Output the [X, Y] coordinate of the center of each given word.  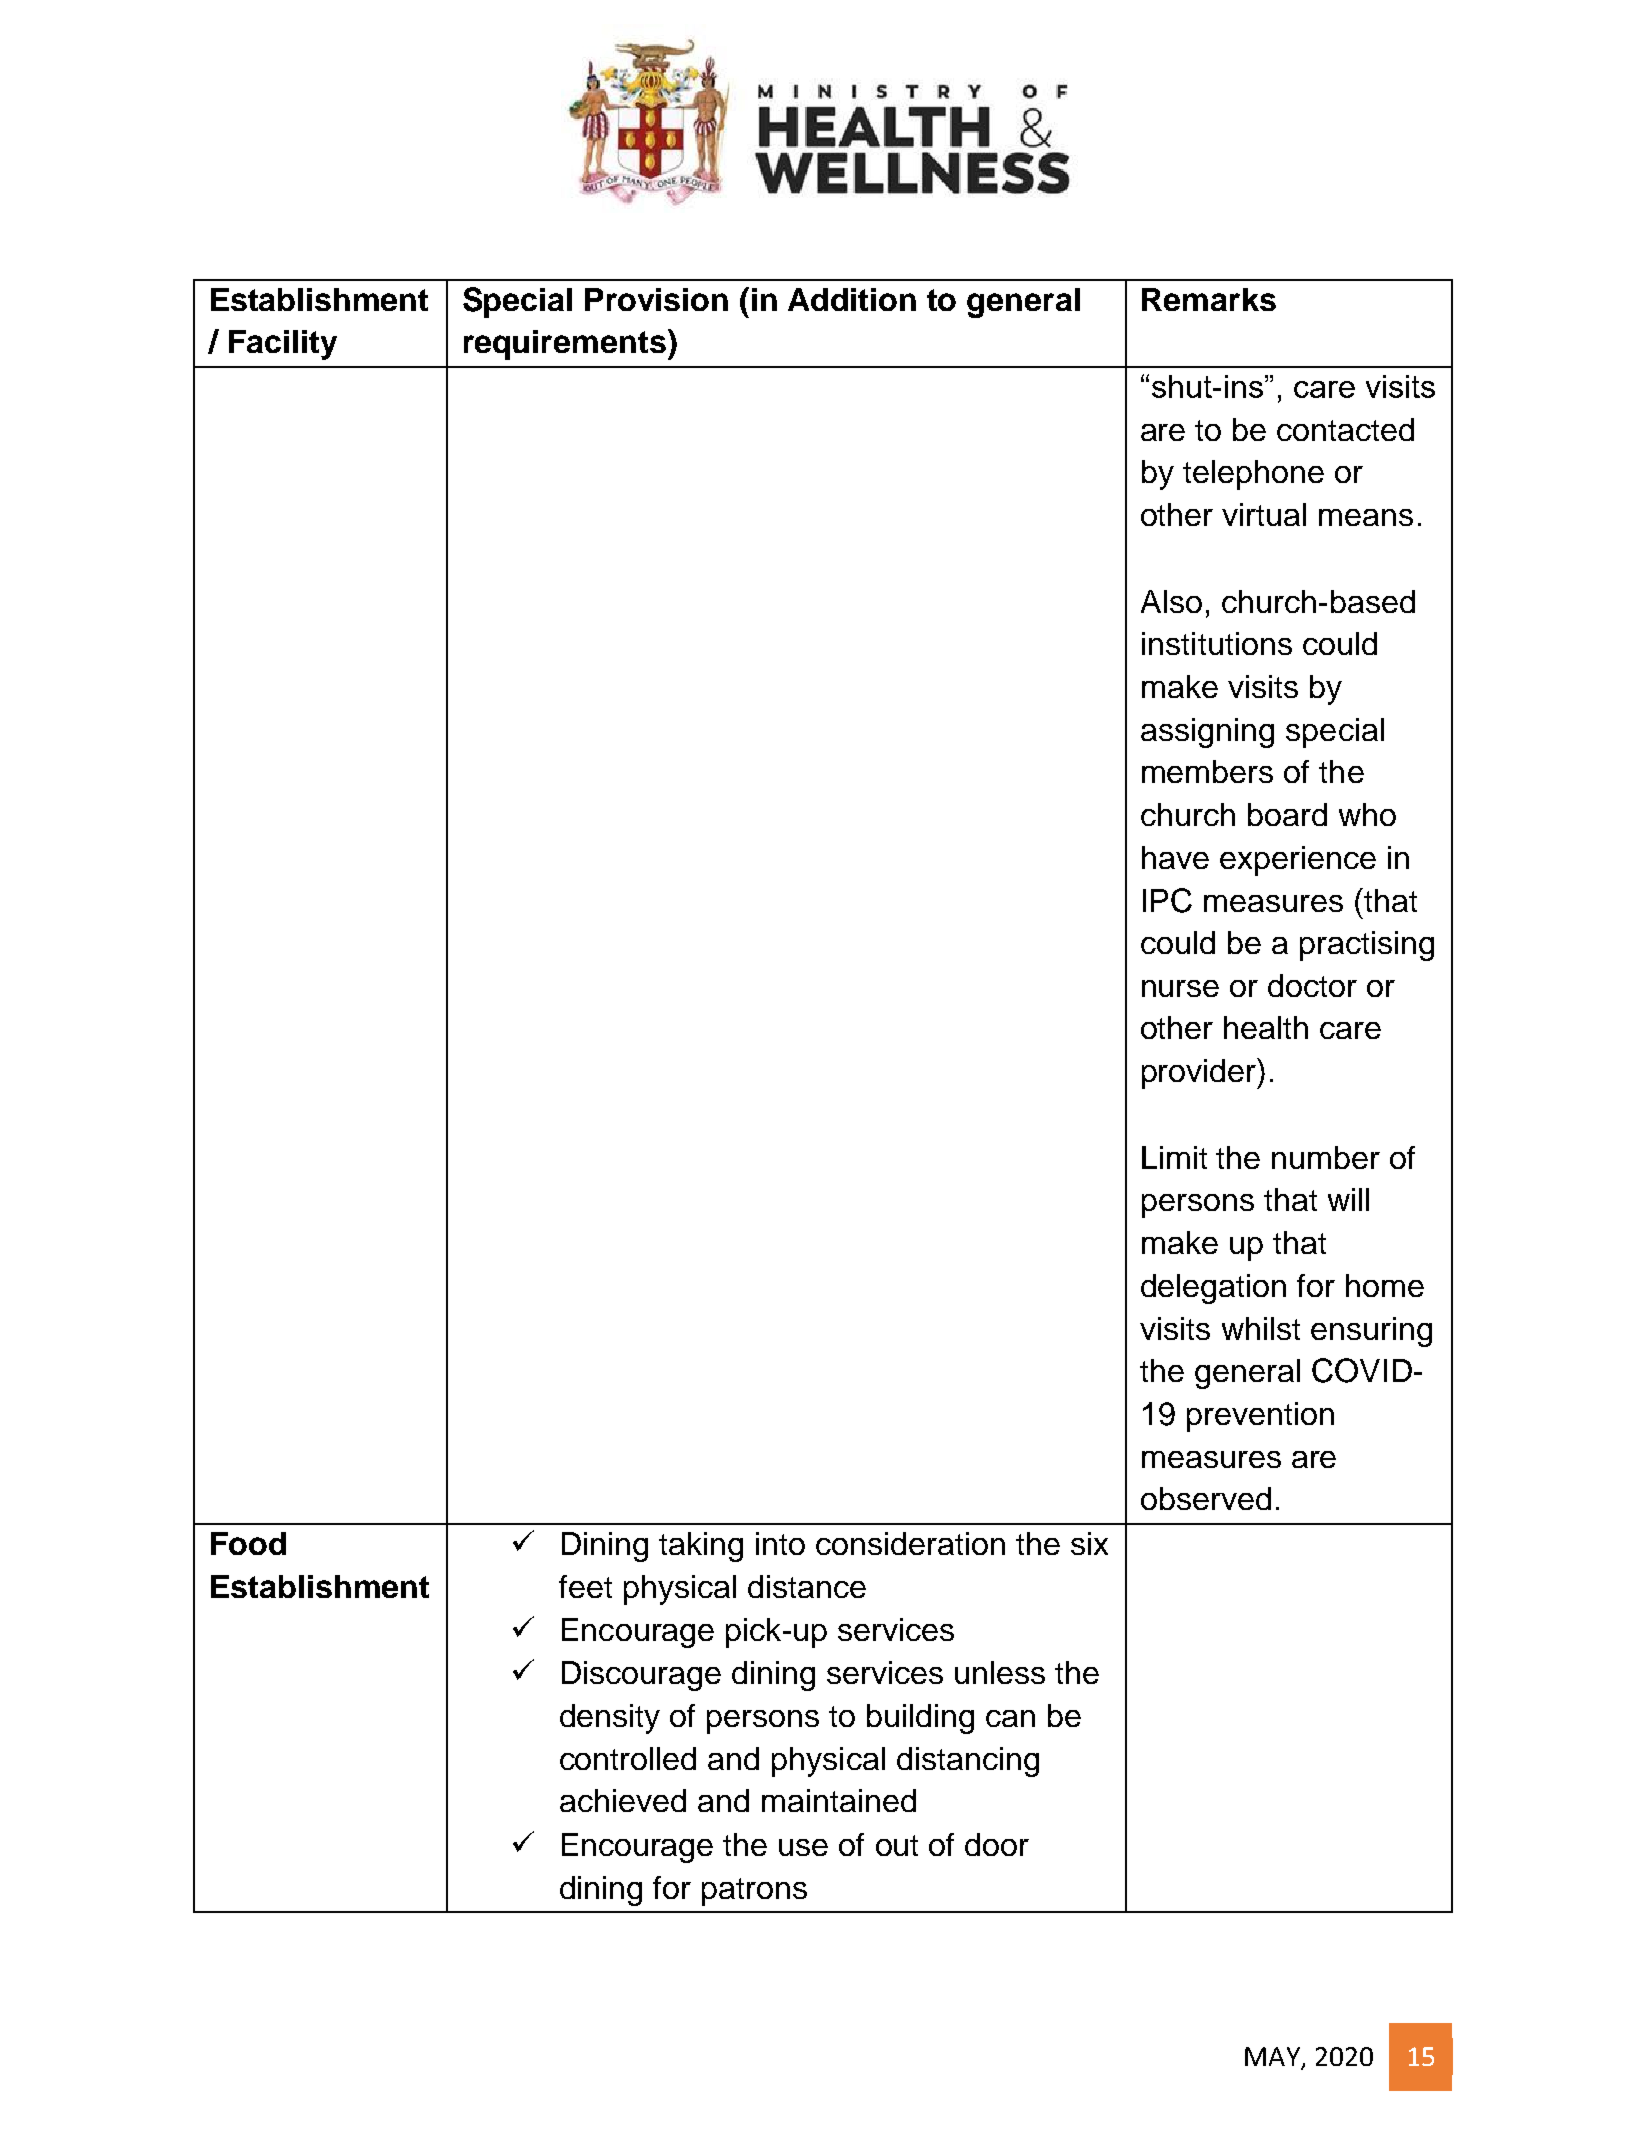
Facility [283, 345]
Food [248, 1543]
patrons [754, 1892]
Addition [852, 299]
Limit [1174, 1157]
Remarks [1209, 299]
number [1326, 1157]
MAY [1273, 2058]
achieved [623, 1800]
